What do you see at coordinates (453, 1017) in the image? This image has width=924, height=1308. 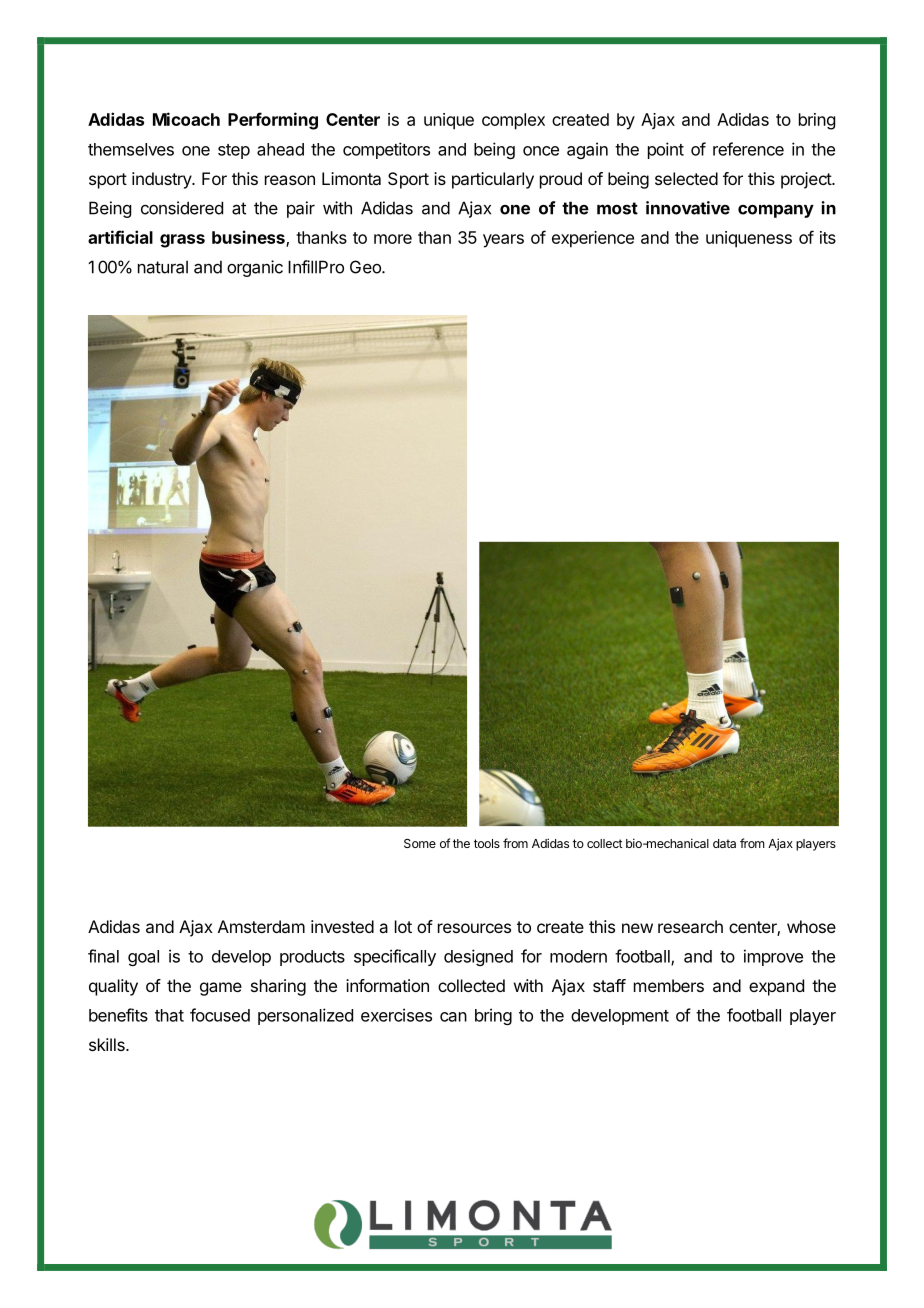 I see `can` at bounding box center [453, 1017].
